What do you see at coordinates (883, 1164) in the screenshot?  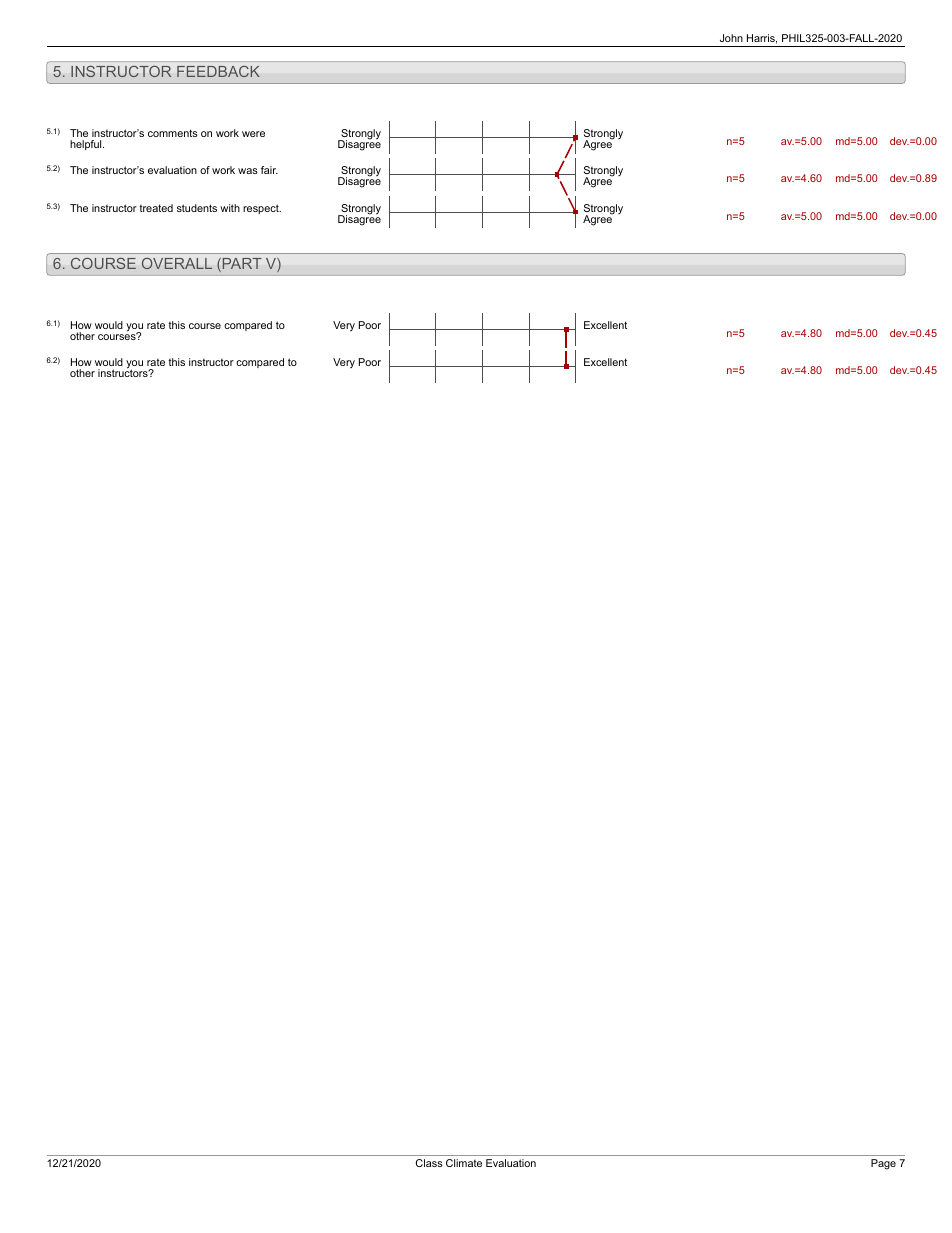 I see `Page` at bounding box center [883, 1164].
